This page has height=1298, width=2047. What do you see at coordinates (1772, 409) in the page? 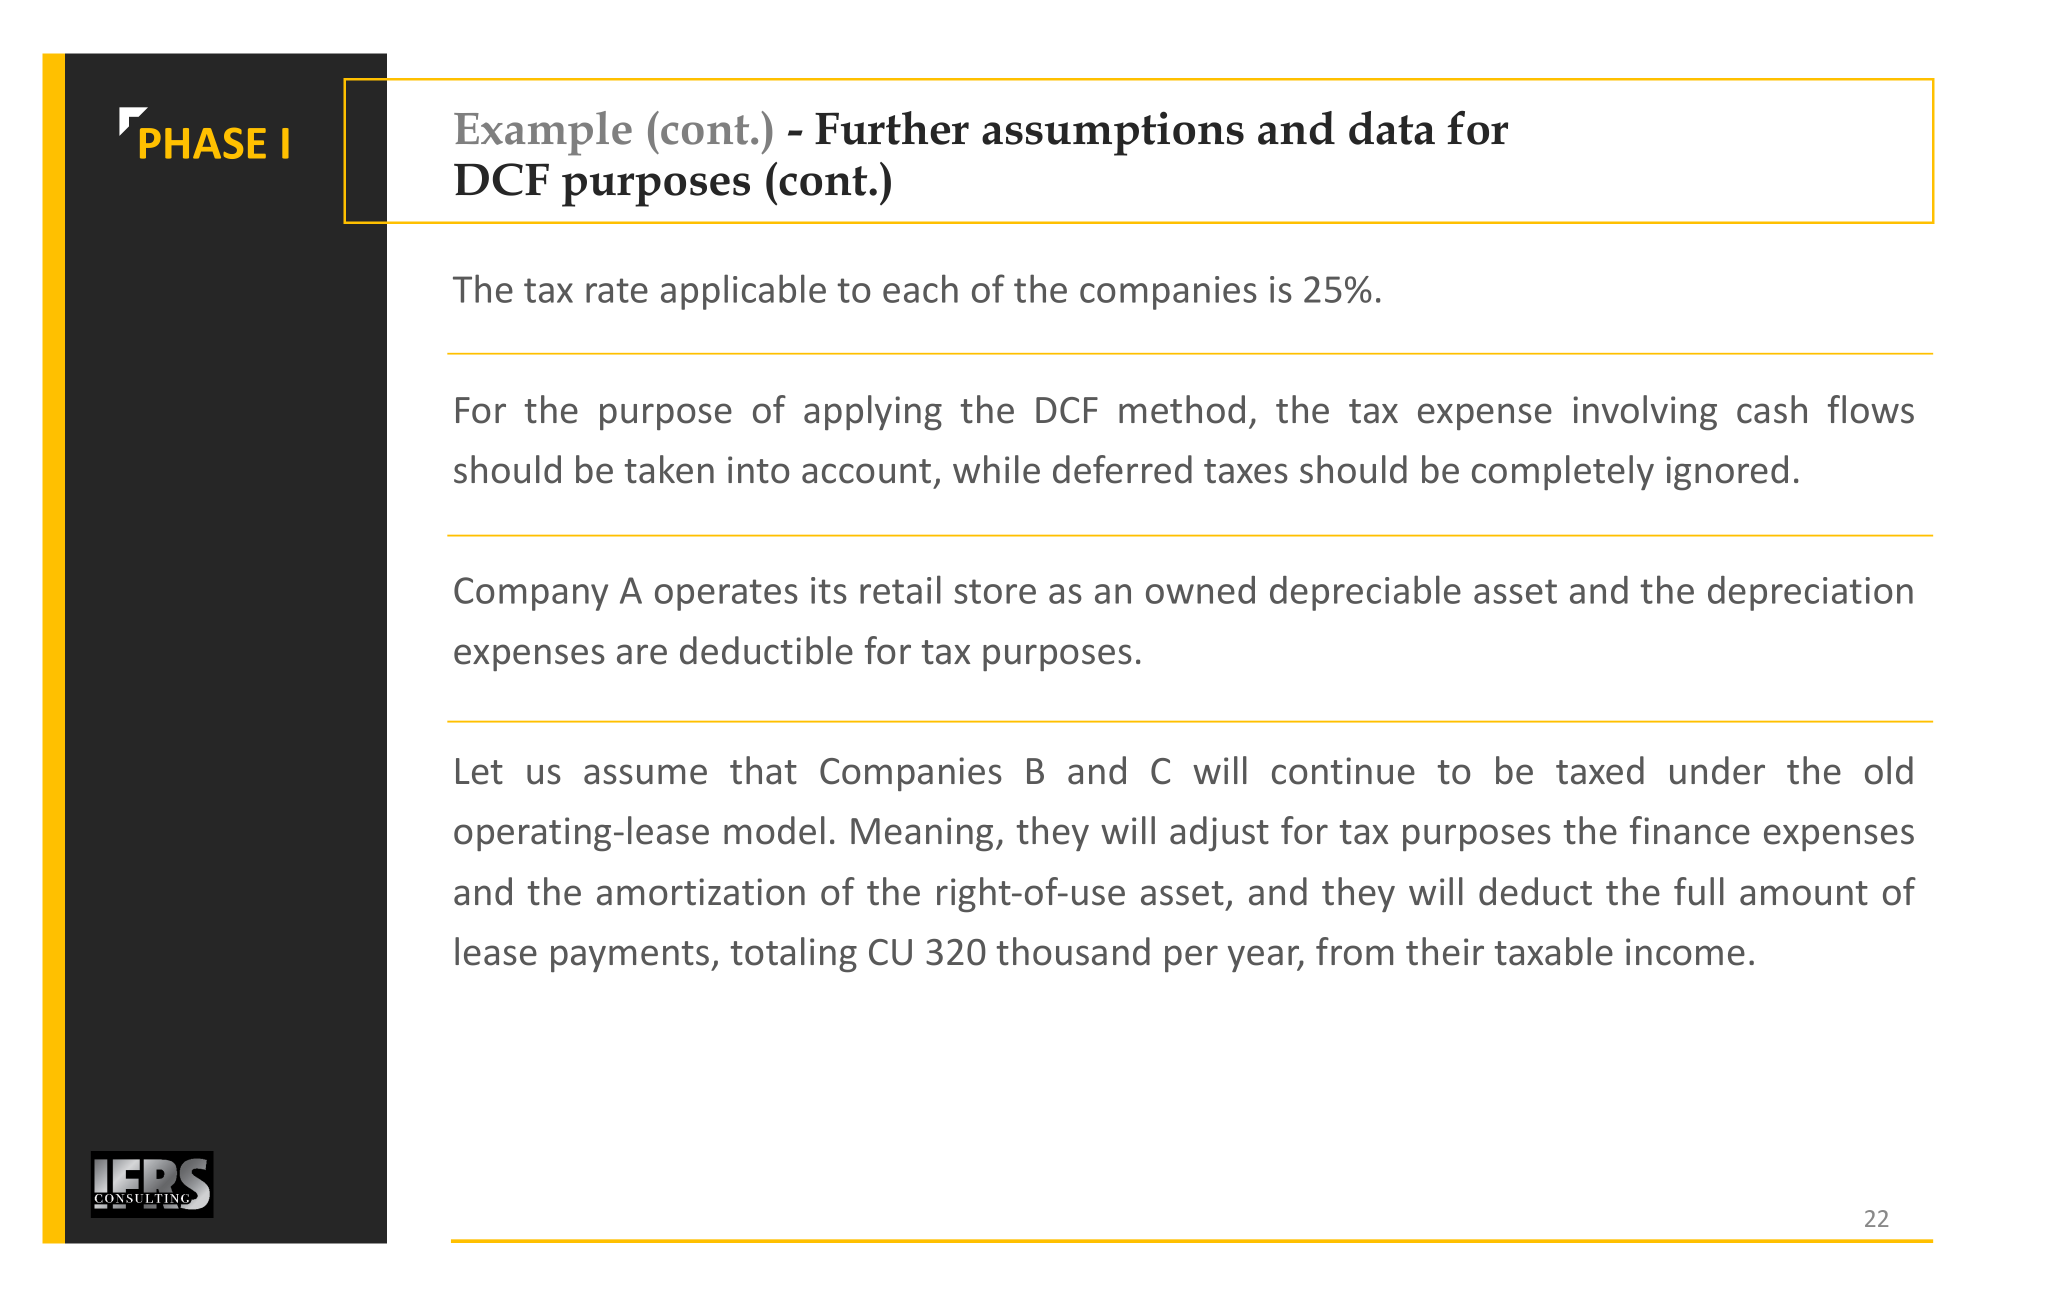
I see `cash` at bounding box center [1772, 409].
